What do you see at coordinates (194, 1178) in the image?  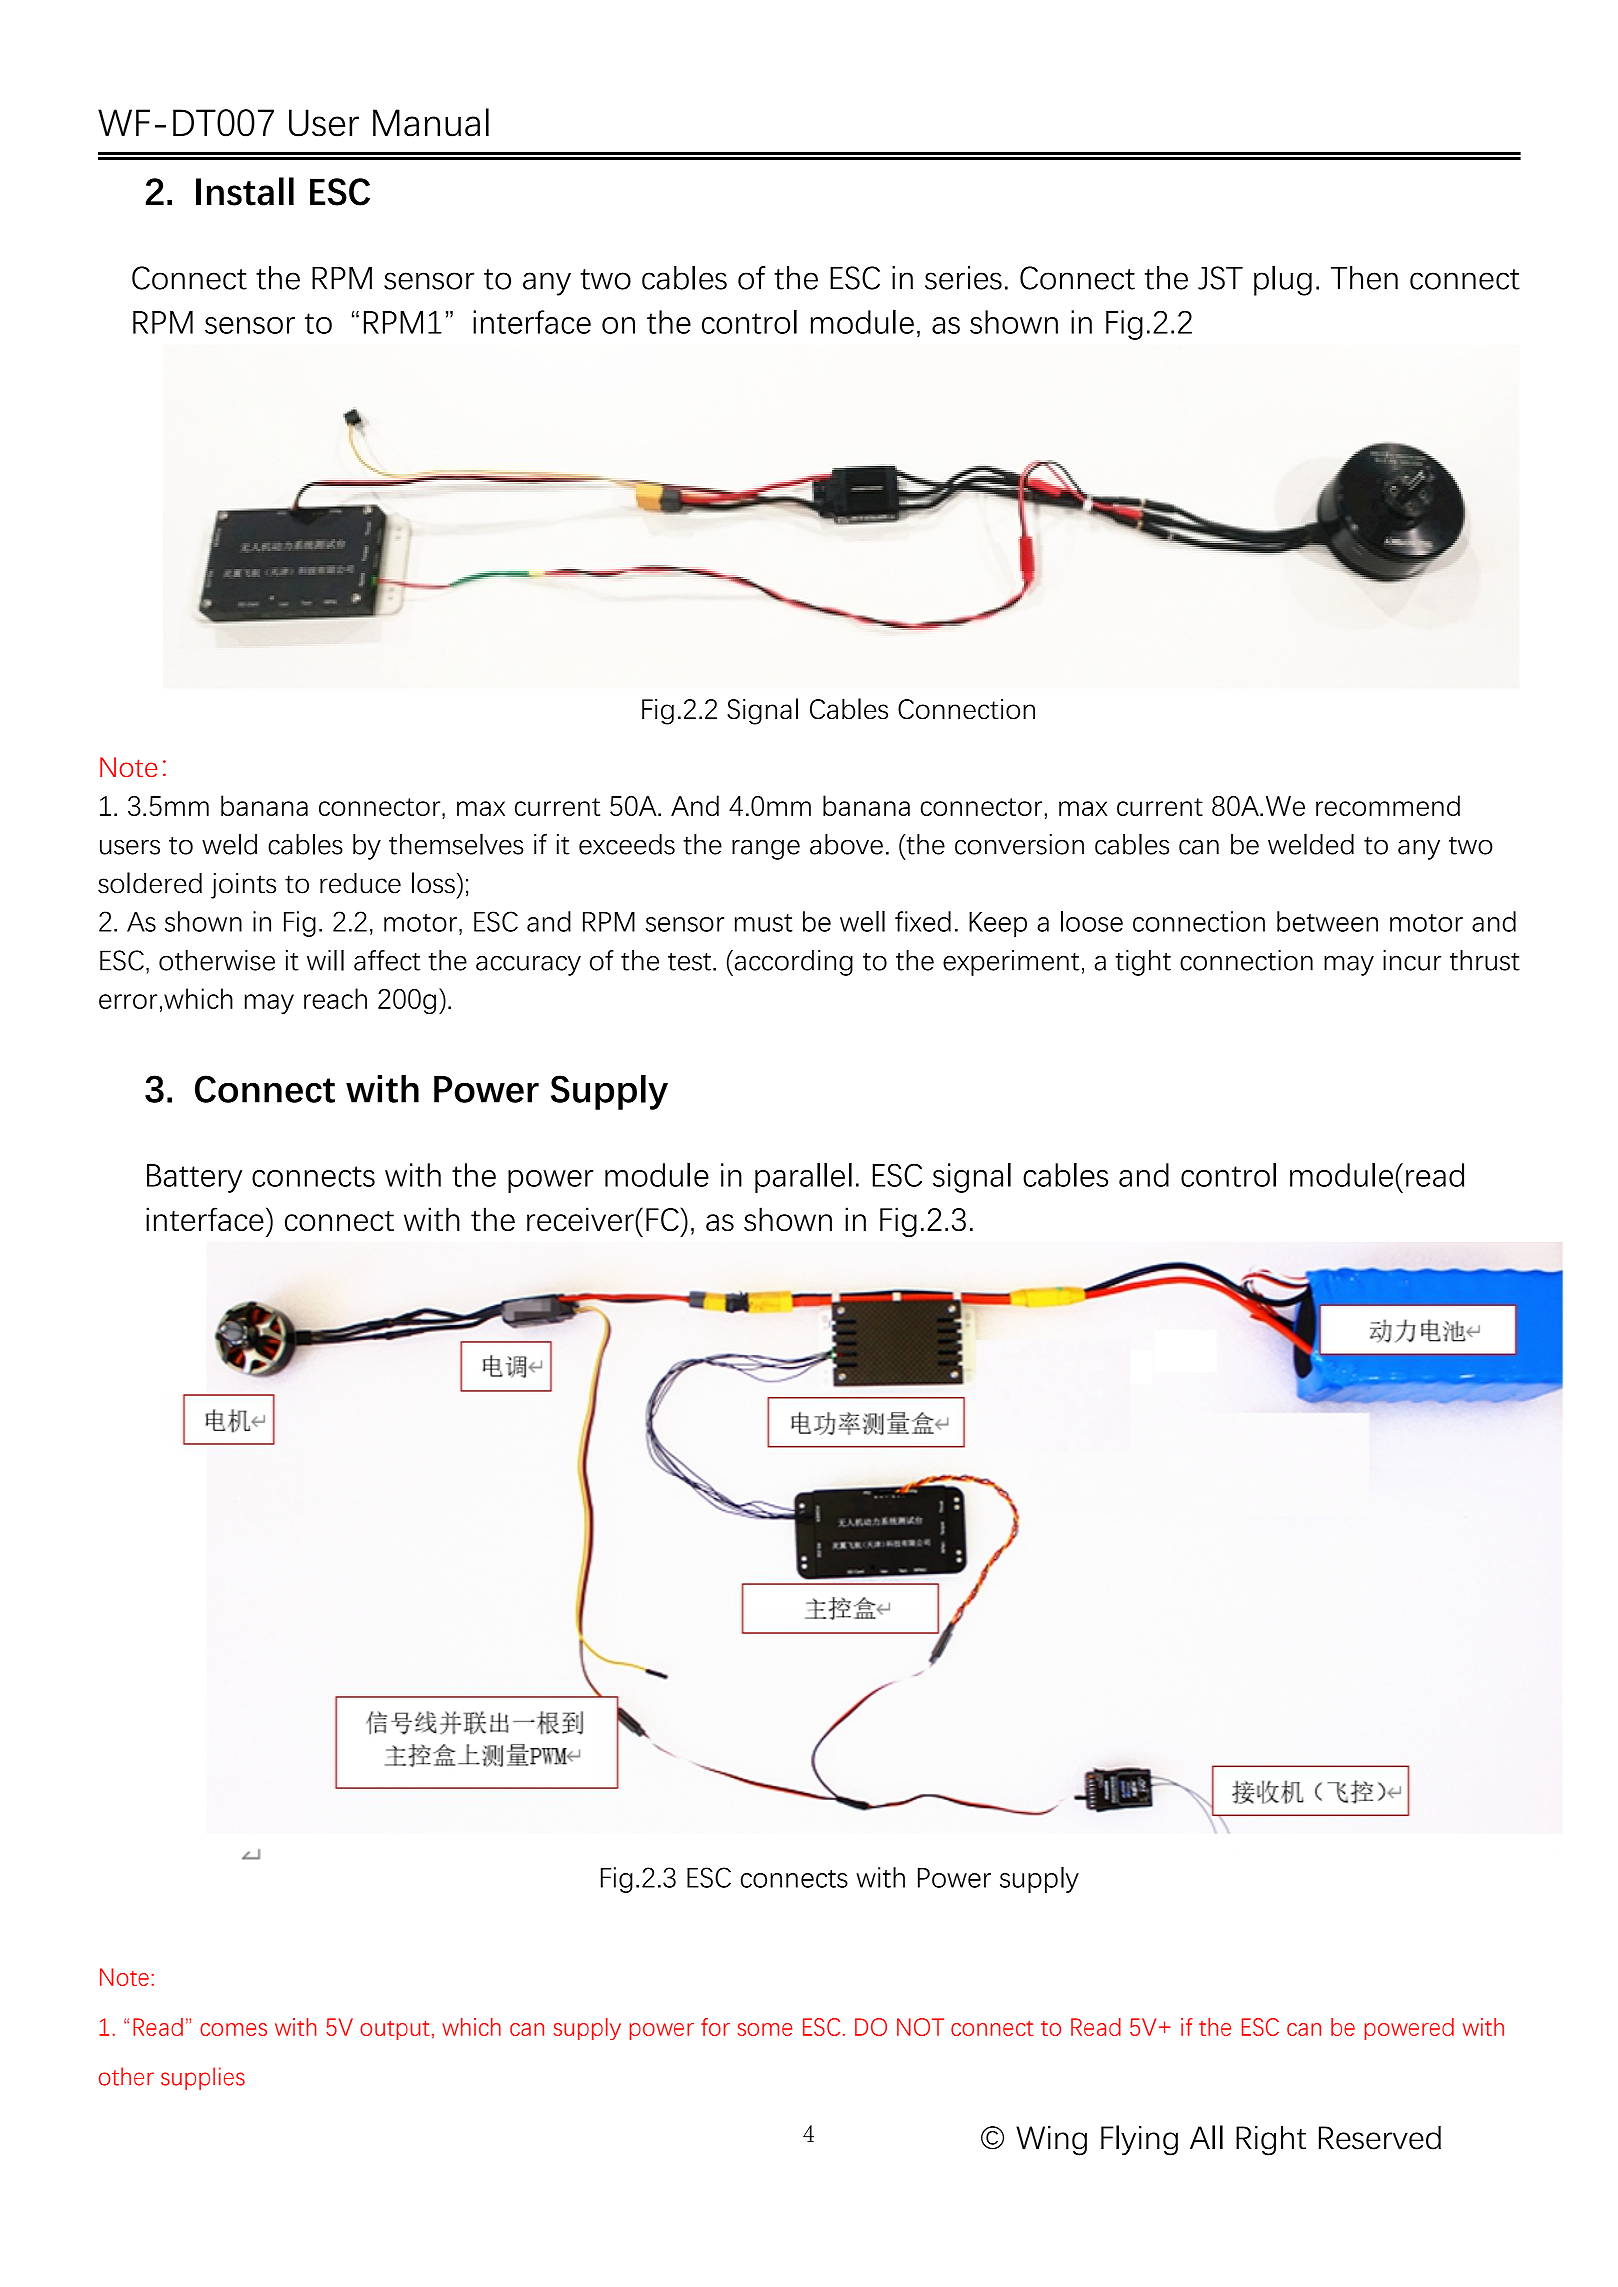 I see `Battery` at bounding box center [194, 1178].
